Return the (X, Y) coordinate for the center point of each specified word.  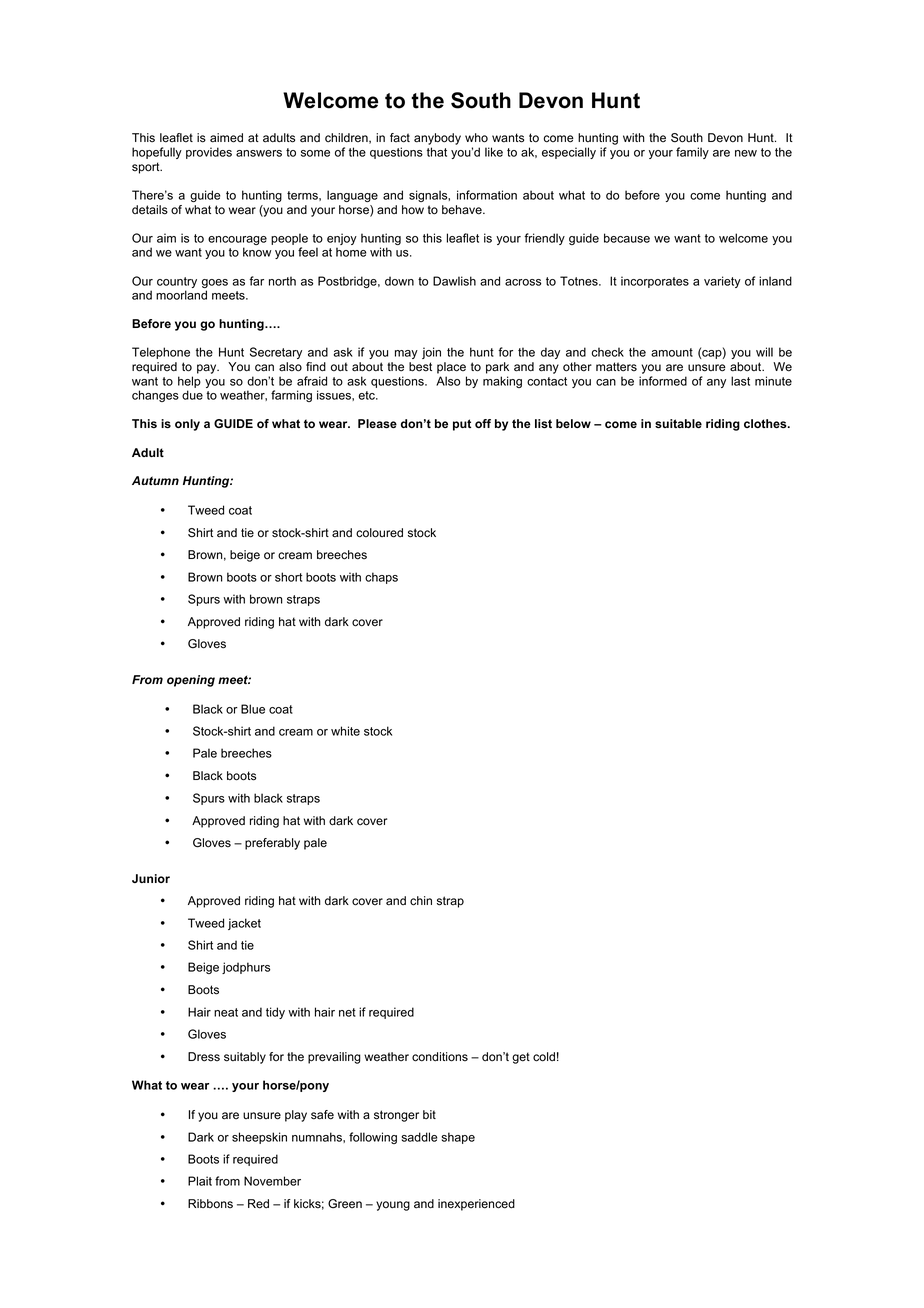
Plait (200, 1181)
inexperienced (476, 1205)
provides (209, 153)
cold (544, 1057)
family (692, 153)
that (437, 152)
